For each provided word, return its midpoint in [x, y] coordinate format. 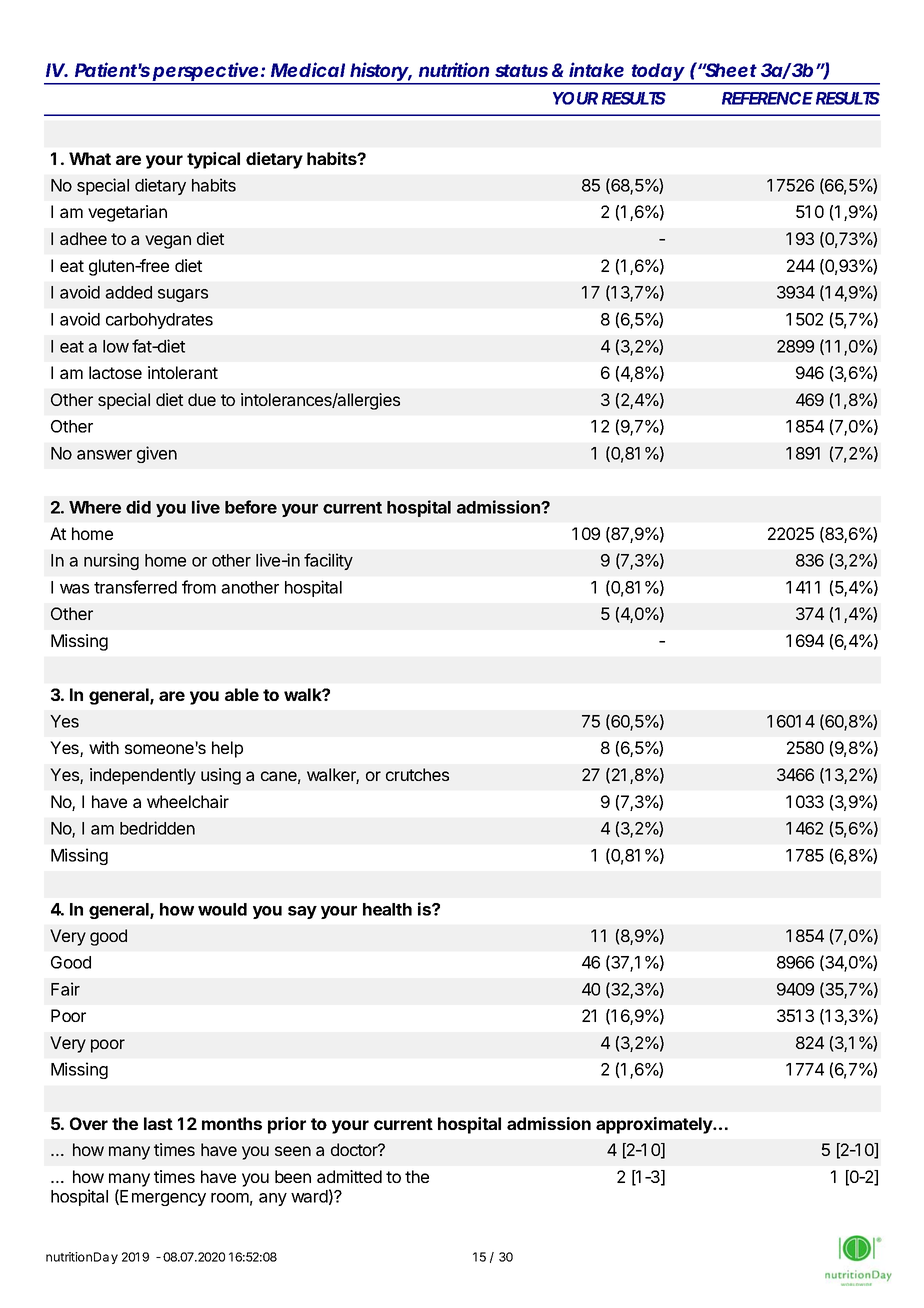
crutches [417, 774]
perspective [206, 73]
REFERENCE [767, 98]
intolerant [183, 372]
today [657, 73]
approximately [655, 1125]
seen [293, 1151]
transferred [135, 587]
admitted [349, 1176]
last [158, 1123]
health [387, 909]
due [202, 399]
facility [328, 561]
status [521, 70]
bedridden [157, 828]
